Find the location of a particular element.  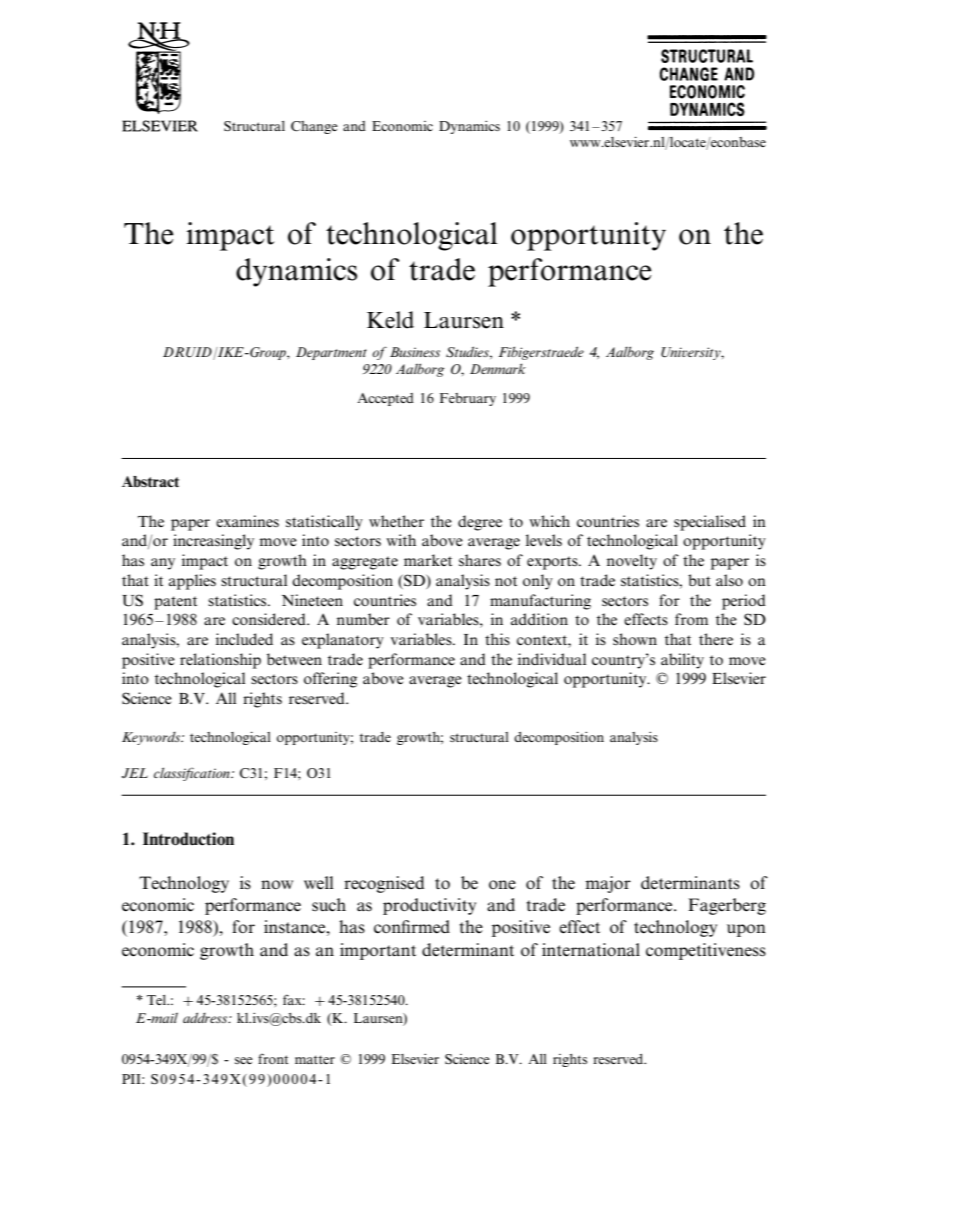

Change is located at coordinates (314, 127).
